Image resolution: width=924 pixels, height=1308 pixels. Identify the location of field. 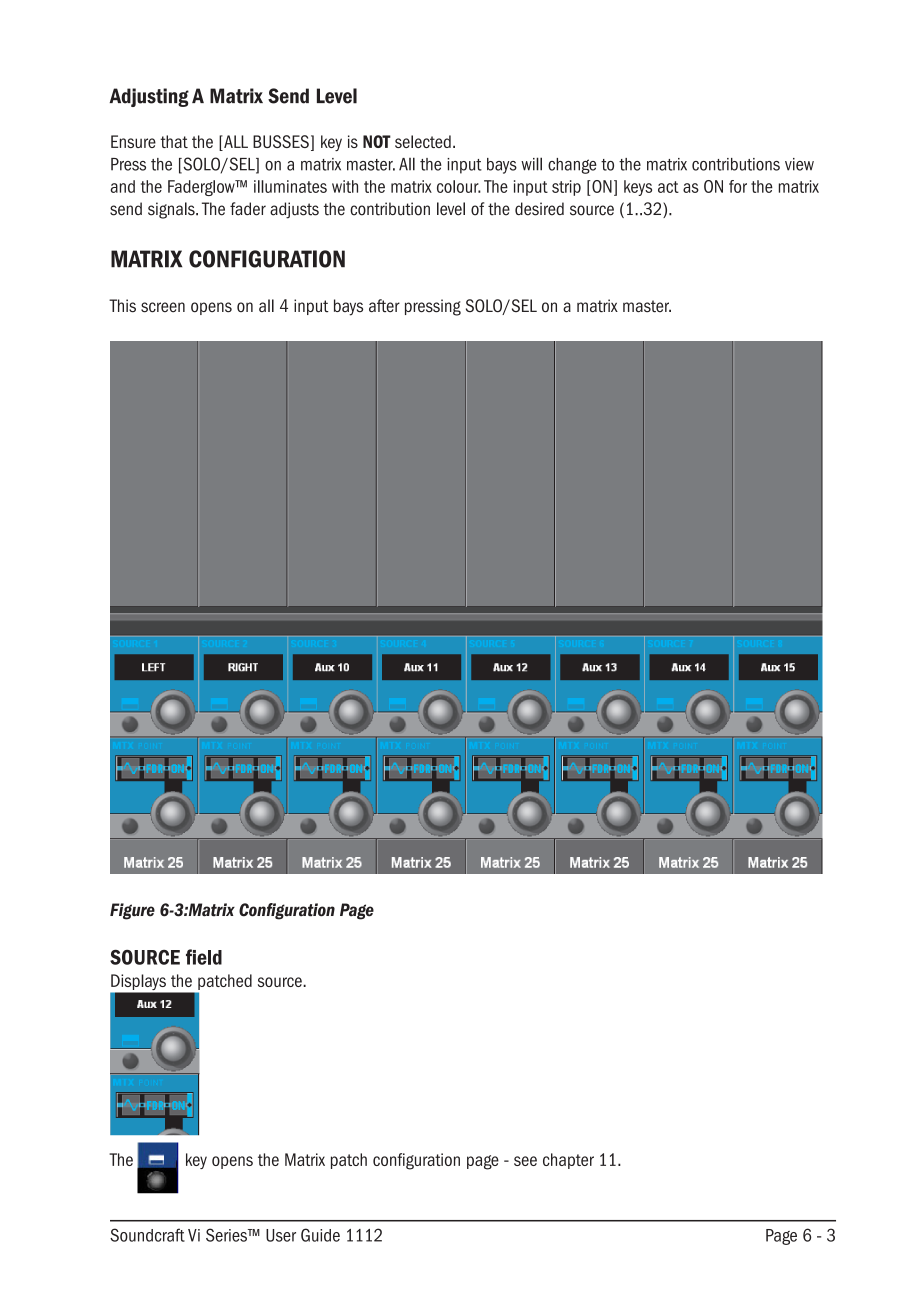
(204, 957).
